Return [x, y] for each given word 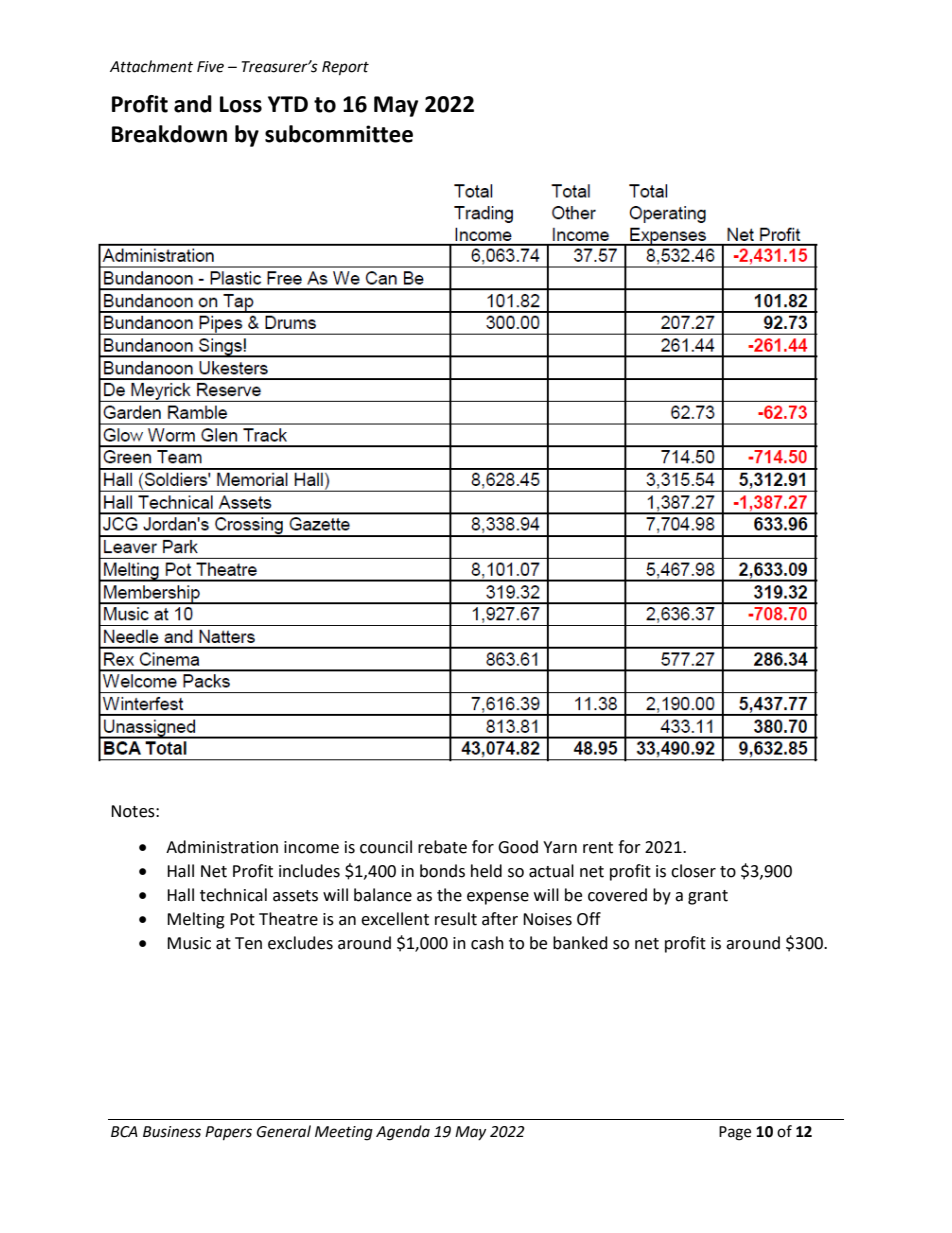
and [193, 104]
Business [172, 1132]
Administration [222, 847]
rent [598, 848]
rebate [442, 847]
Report [345, 68]
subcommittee [339, 134]
